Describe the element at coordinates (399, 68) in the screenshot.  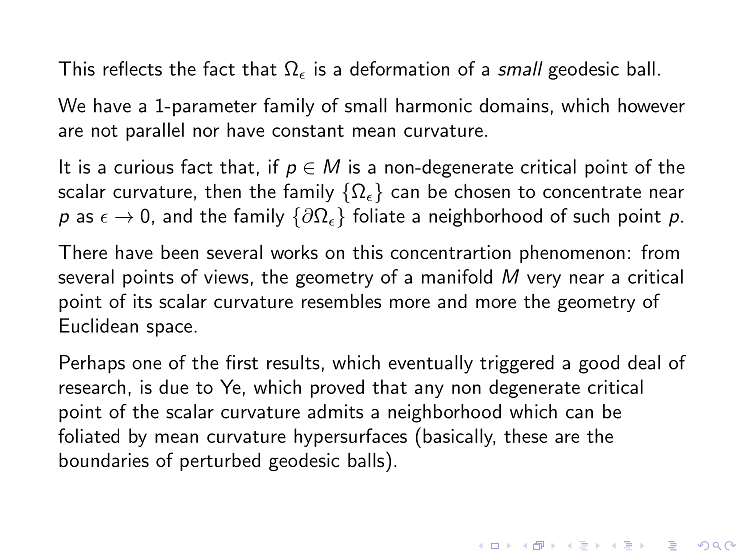
I see `deformation` at that location.
